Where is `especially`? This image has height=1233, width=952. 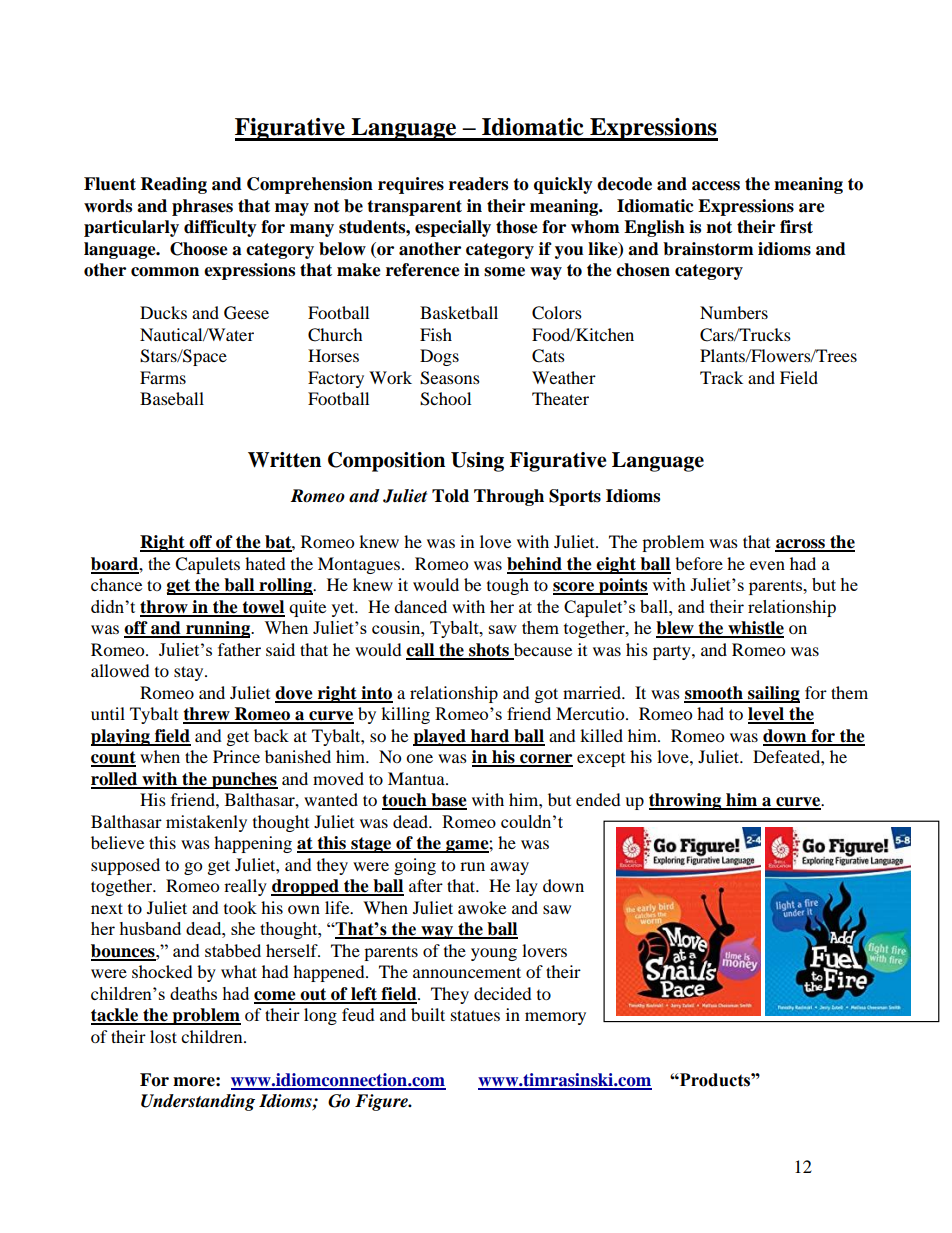
especially is located at coordinates (453, 228).
